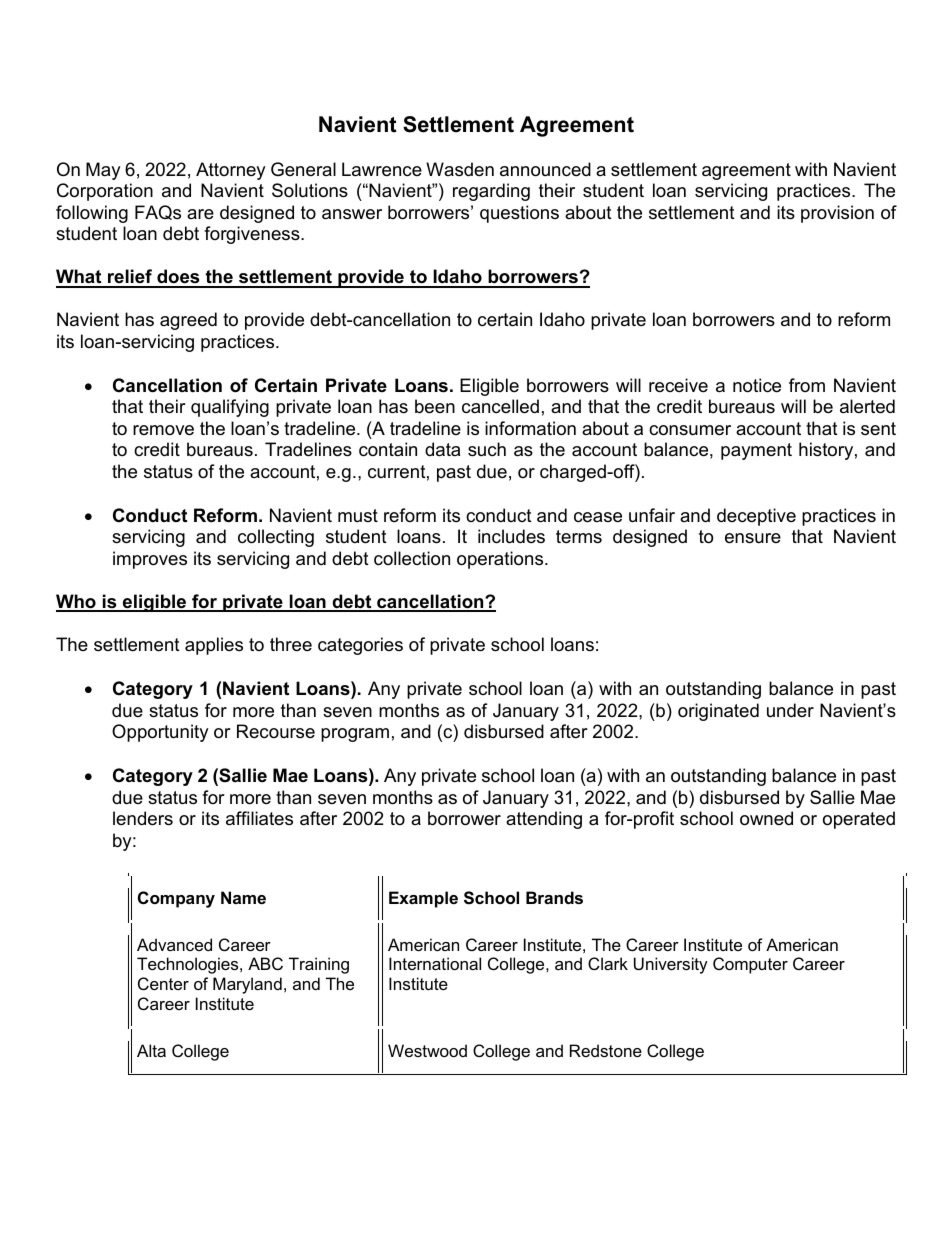 The width and height of the screenshot is (952, 1233). Describe the element at coordinates (501, 560) in the screenshot. I see `operations` at that location.
